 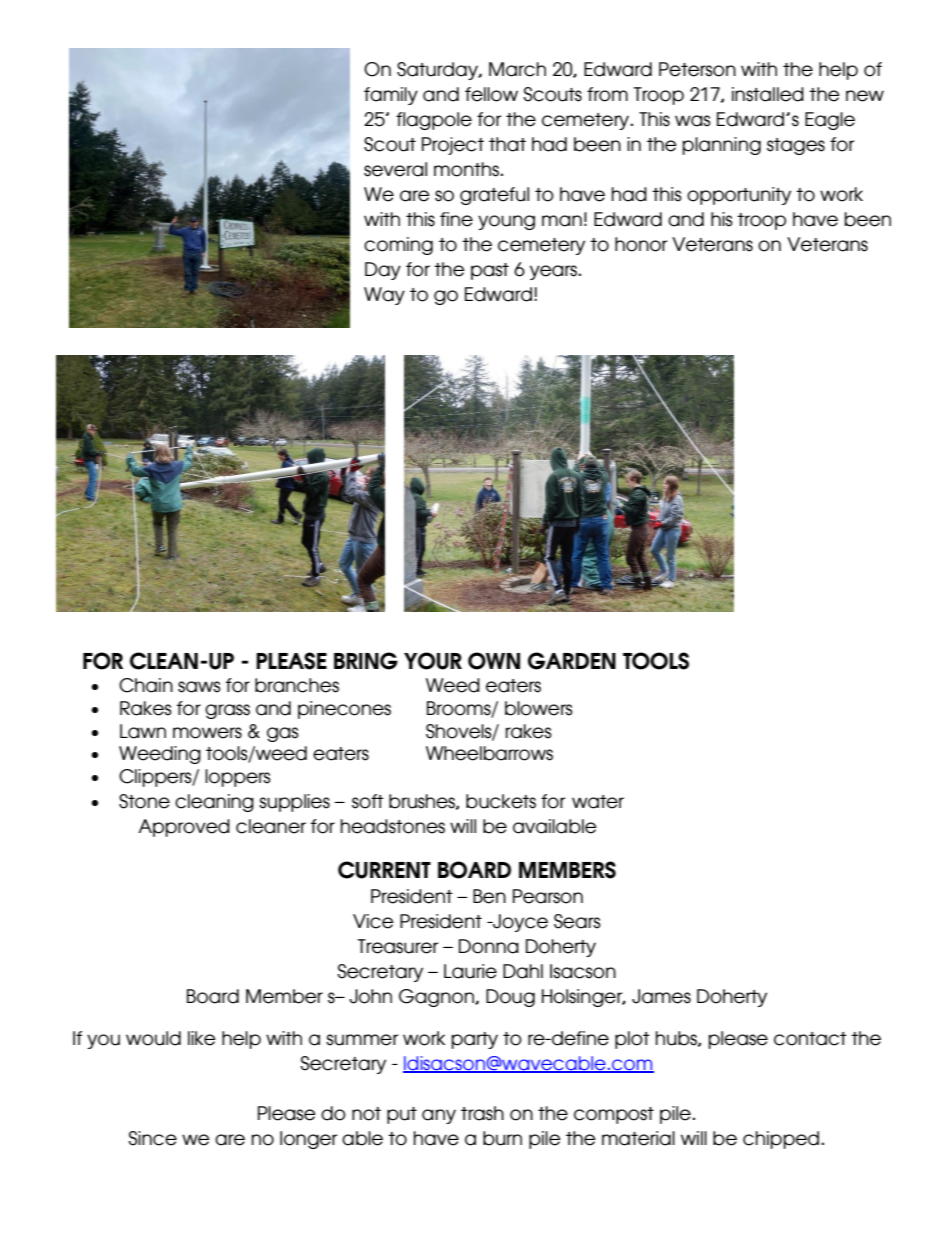 I want to click on Way, so click(x=384, y=296).
